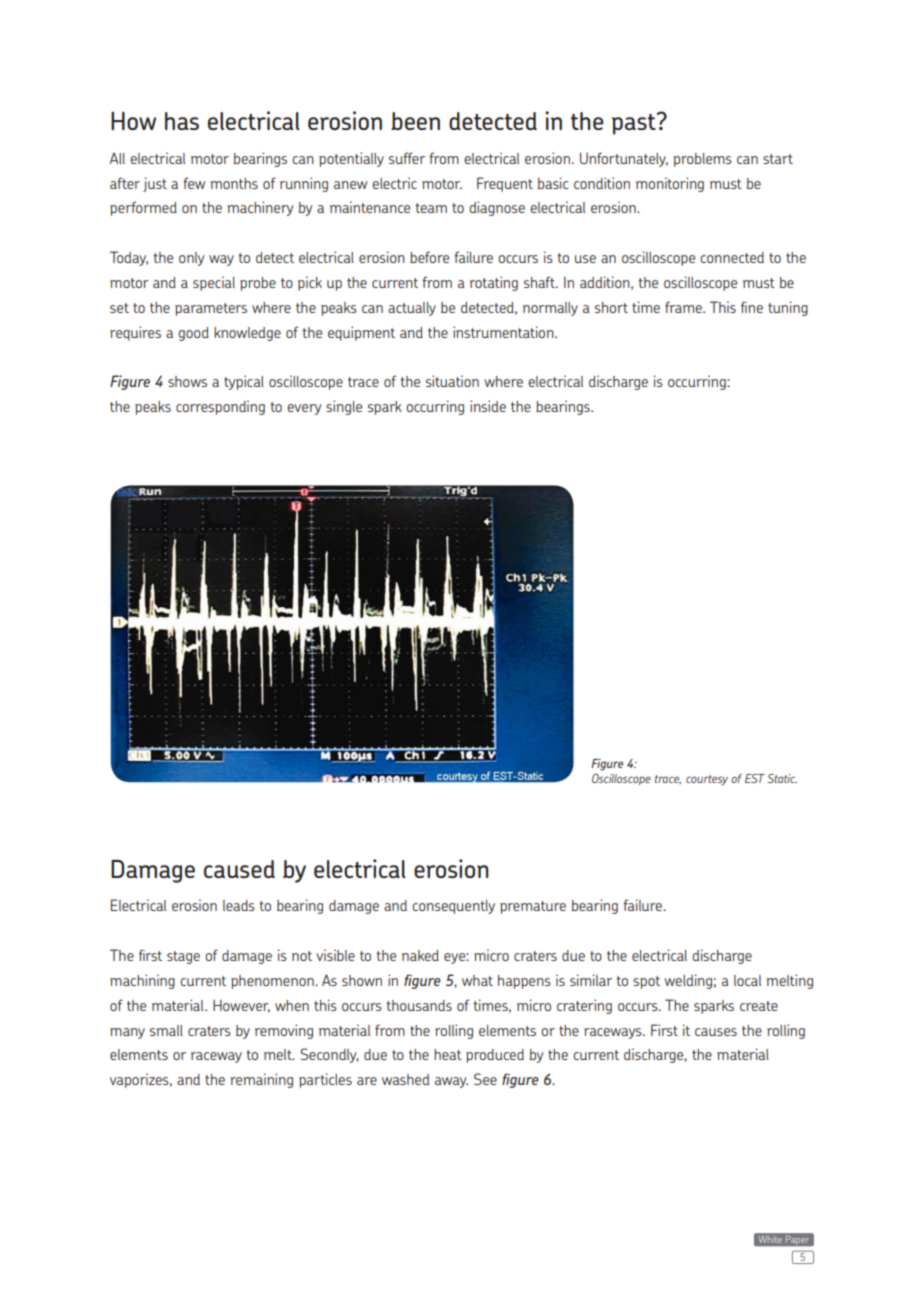 This page has height=1308, width=924. Describe the element at coordinates (187, 381) in the page. I see `shows` at that location.
